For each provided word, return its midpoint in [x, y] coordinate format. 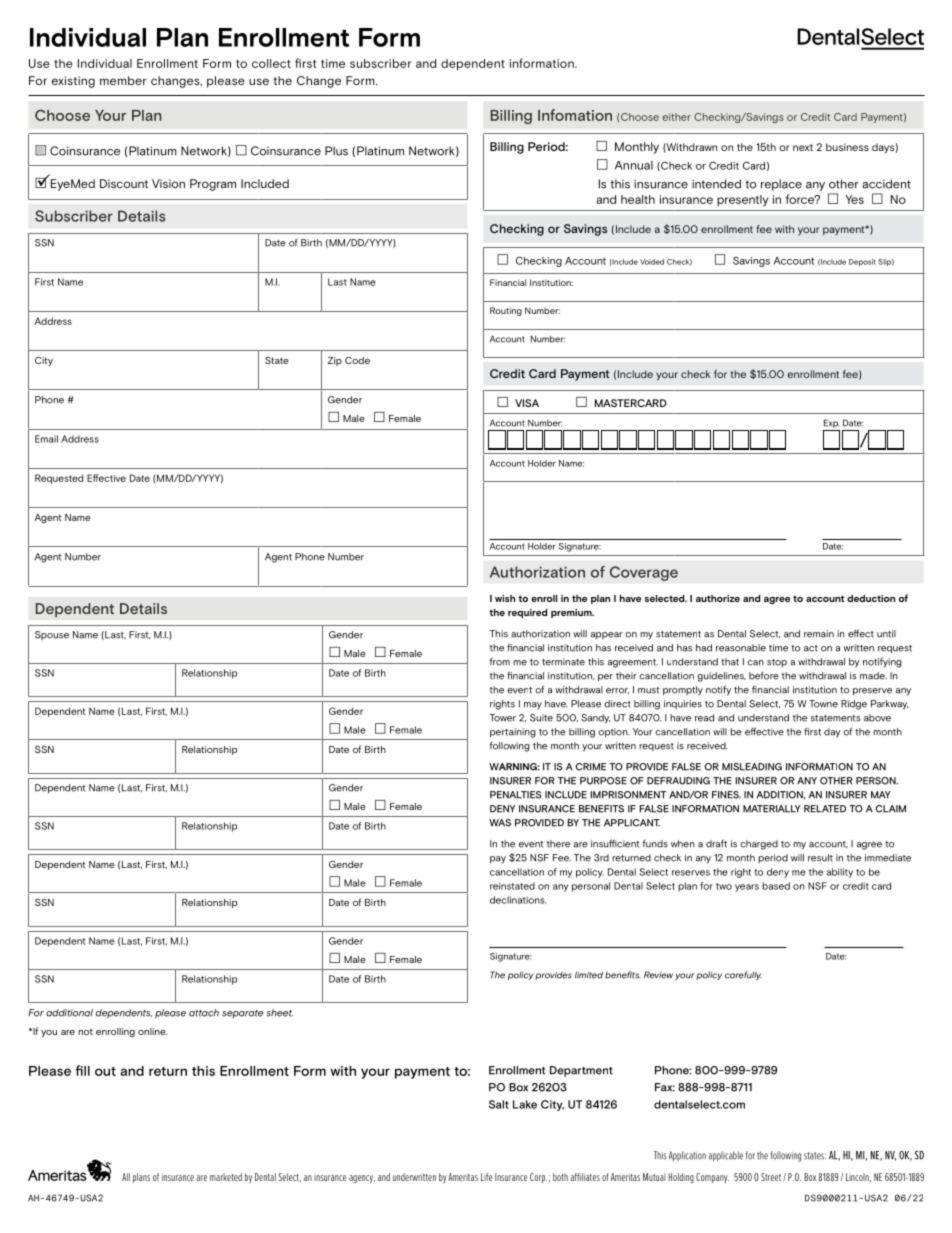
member [123, 80]
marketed [226, 1177]
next [803, 147]
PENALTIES [515, 795]
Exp [831, 425]
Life [486, 1177]
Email [46, 439]
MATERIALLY [772, 809]
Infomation [575, 115]
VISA [527, 403]
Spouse [52, 635]
